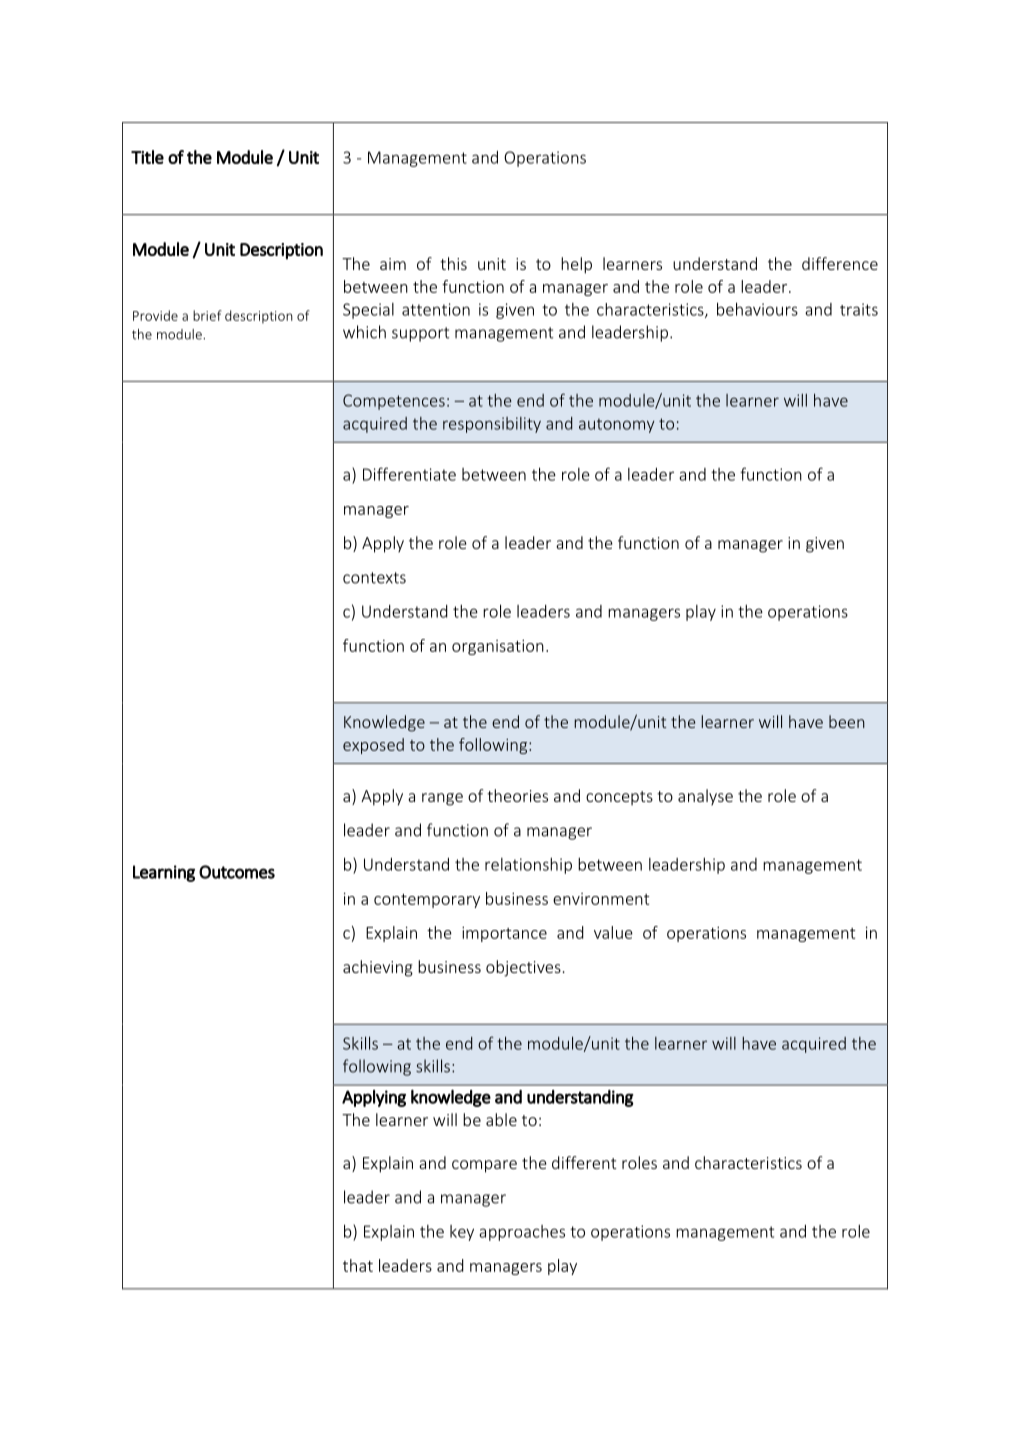 This page has height=1429, width=1010. What do you see at coordinates (374, 578) in the page?
I see `contexts` at bounding box center [374, 578].
